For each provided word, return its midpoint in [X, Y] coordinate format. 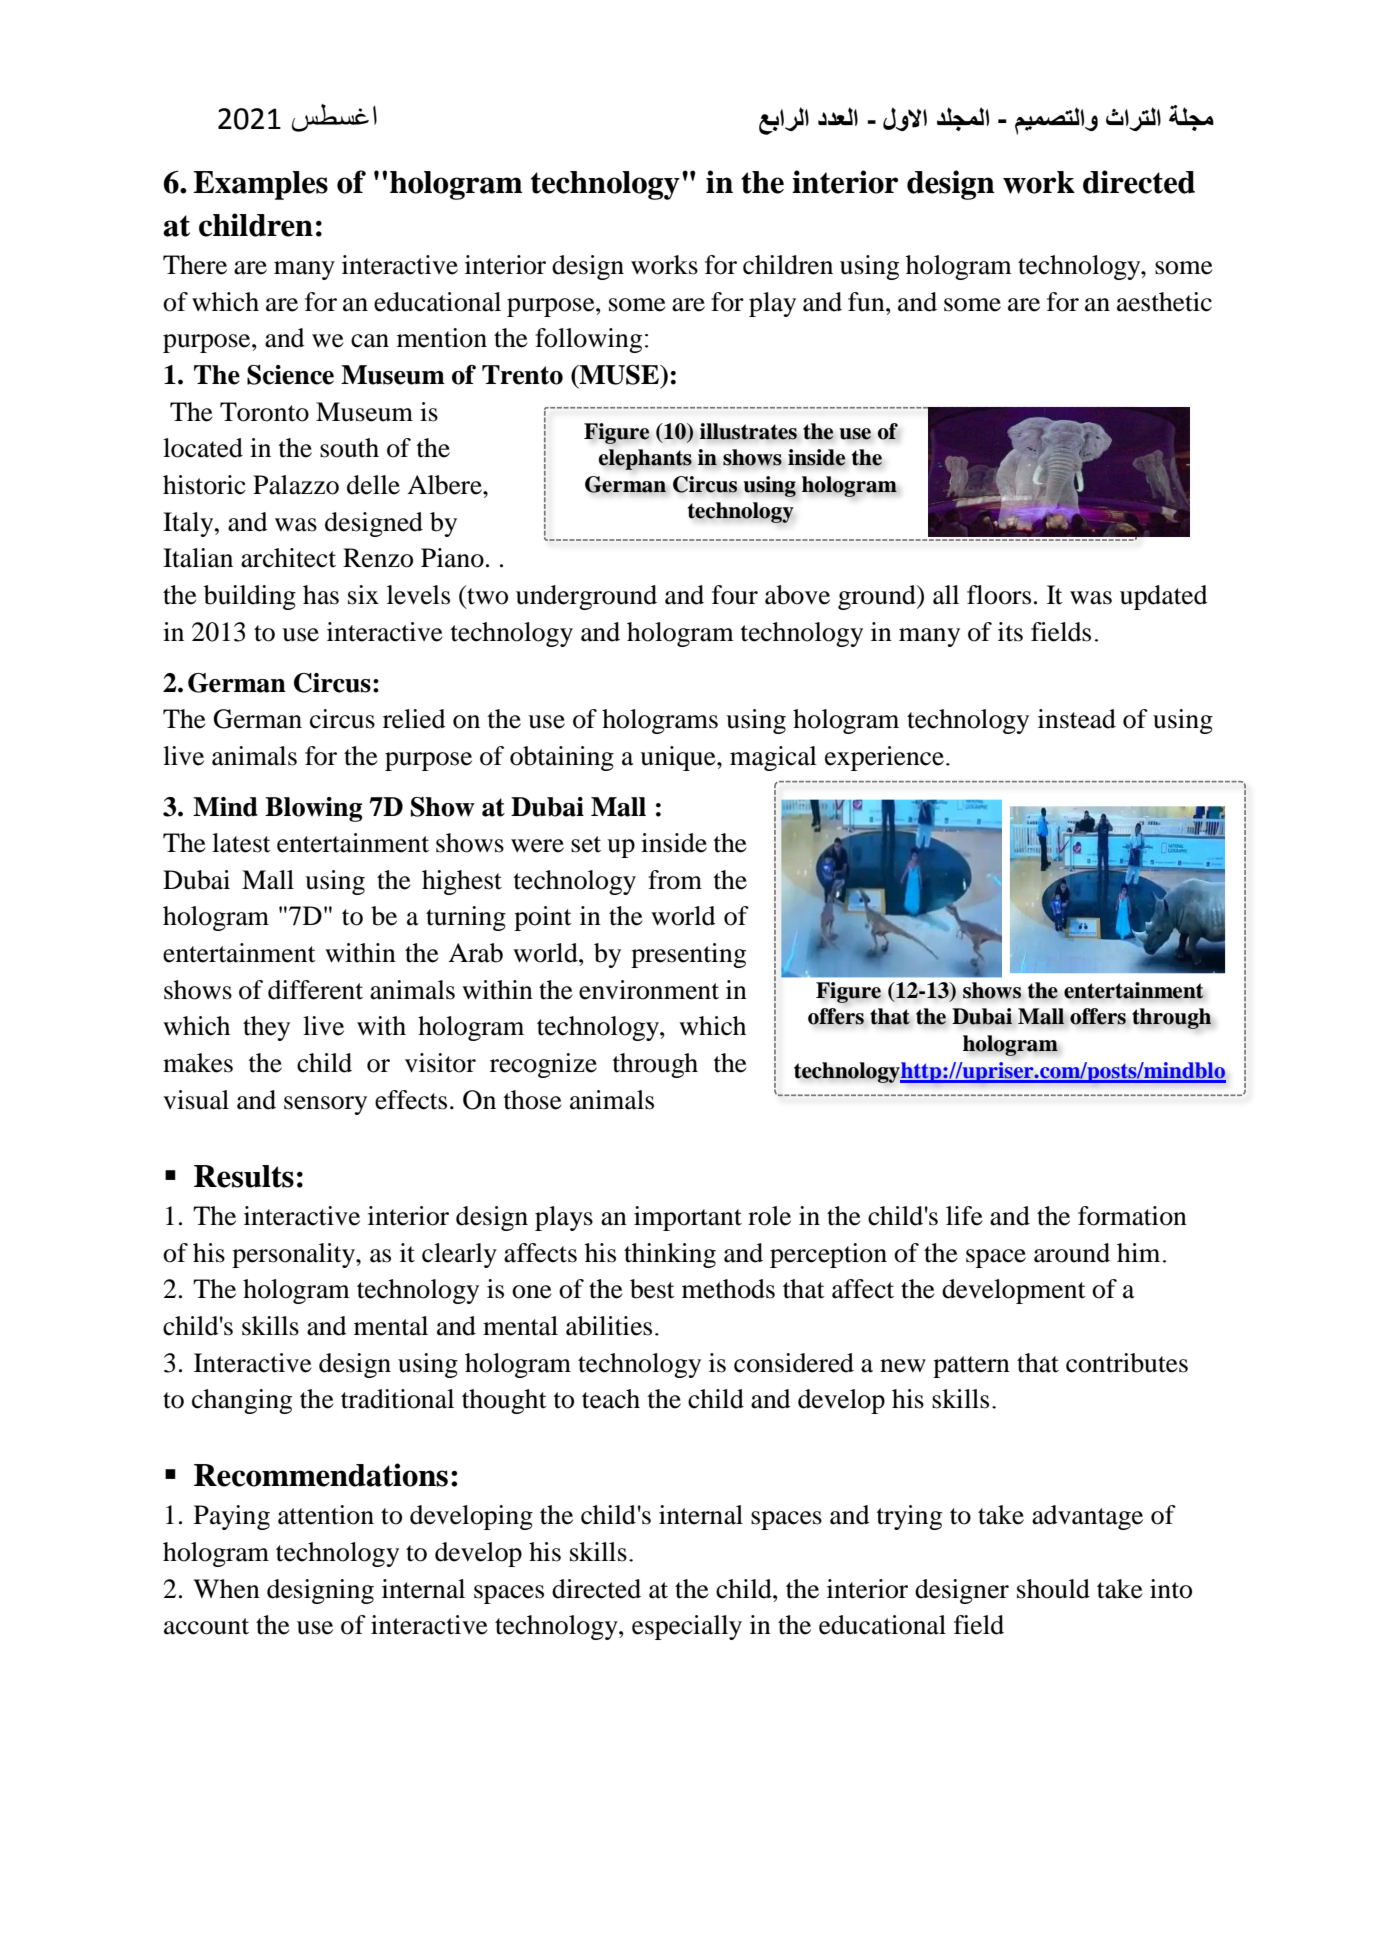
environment [649, 990]
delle [373, 485]
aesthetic [1164, 302]
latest [241, 843]
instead [1077, 719]
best [652, 1289]
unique [679, 758]
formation [1132, 1216]
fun [867, 302]
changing [242, 1401]
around [1072, 1253]
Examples [260, 185]
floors [999, 595]
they [266, 1028]
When [226, 1589]
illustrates [748, 431]
